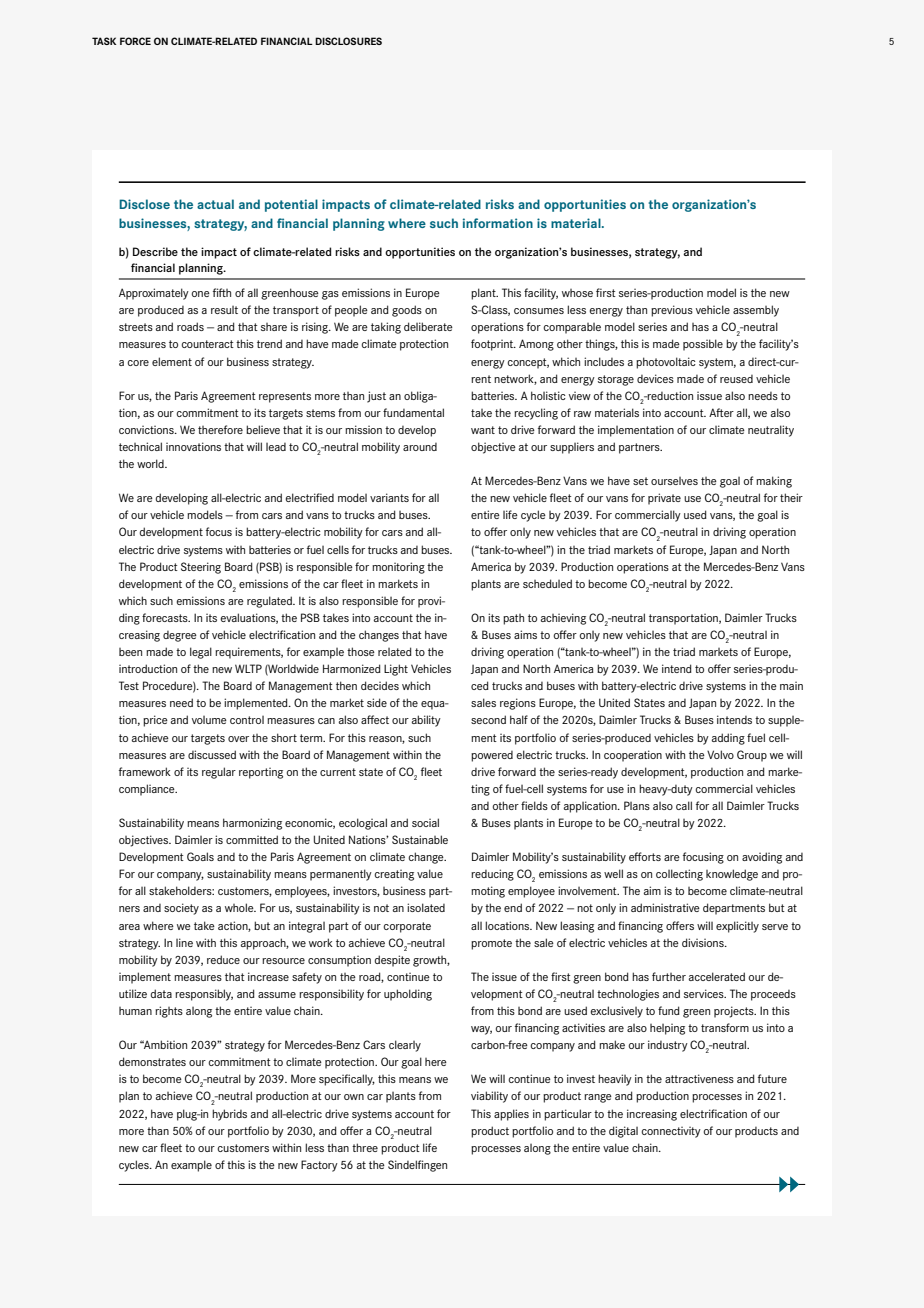  What do you see at coordinates (732, 875) in the screenshot?
I see `knowledge` at bounding box center [732, 875].
